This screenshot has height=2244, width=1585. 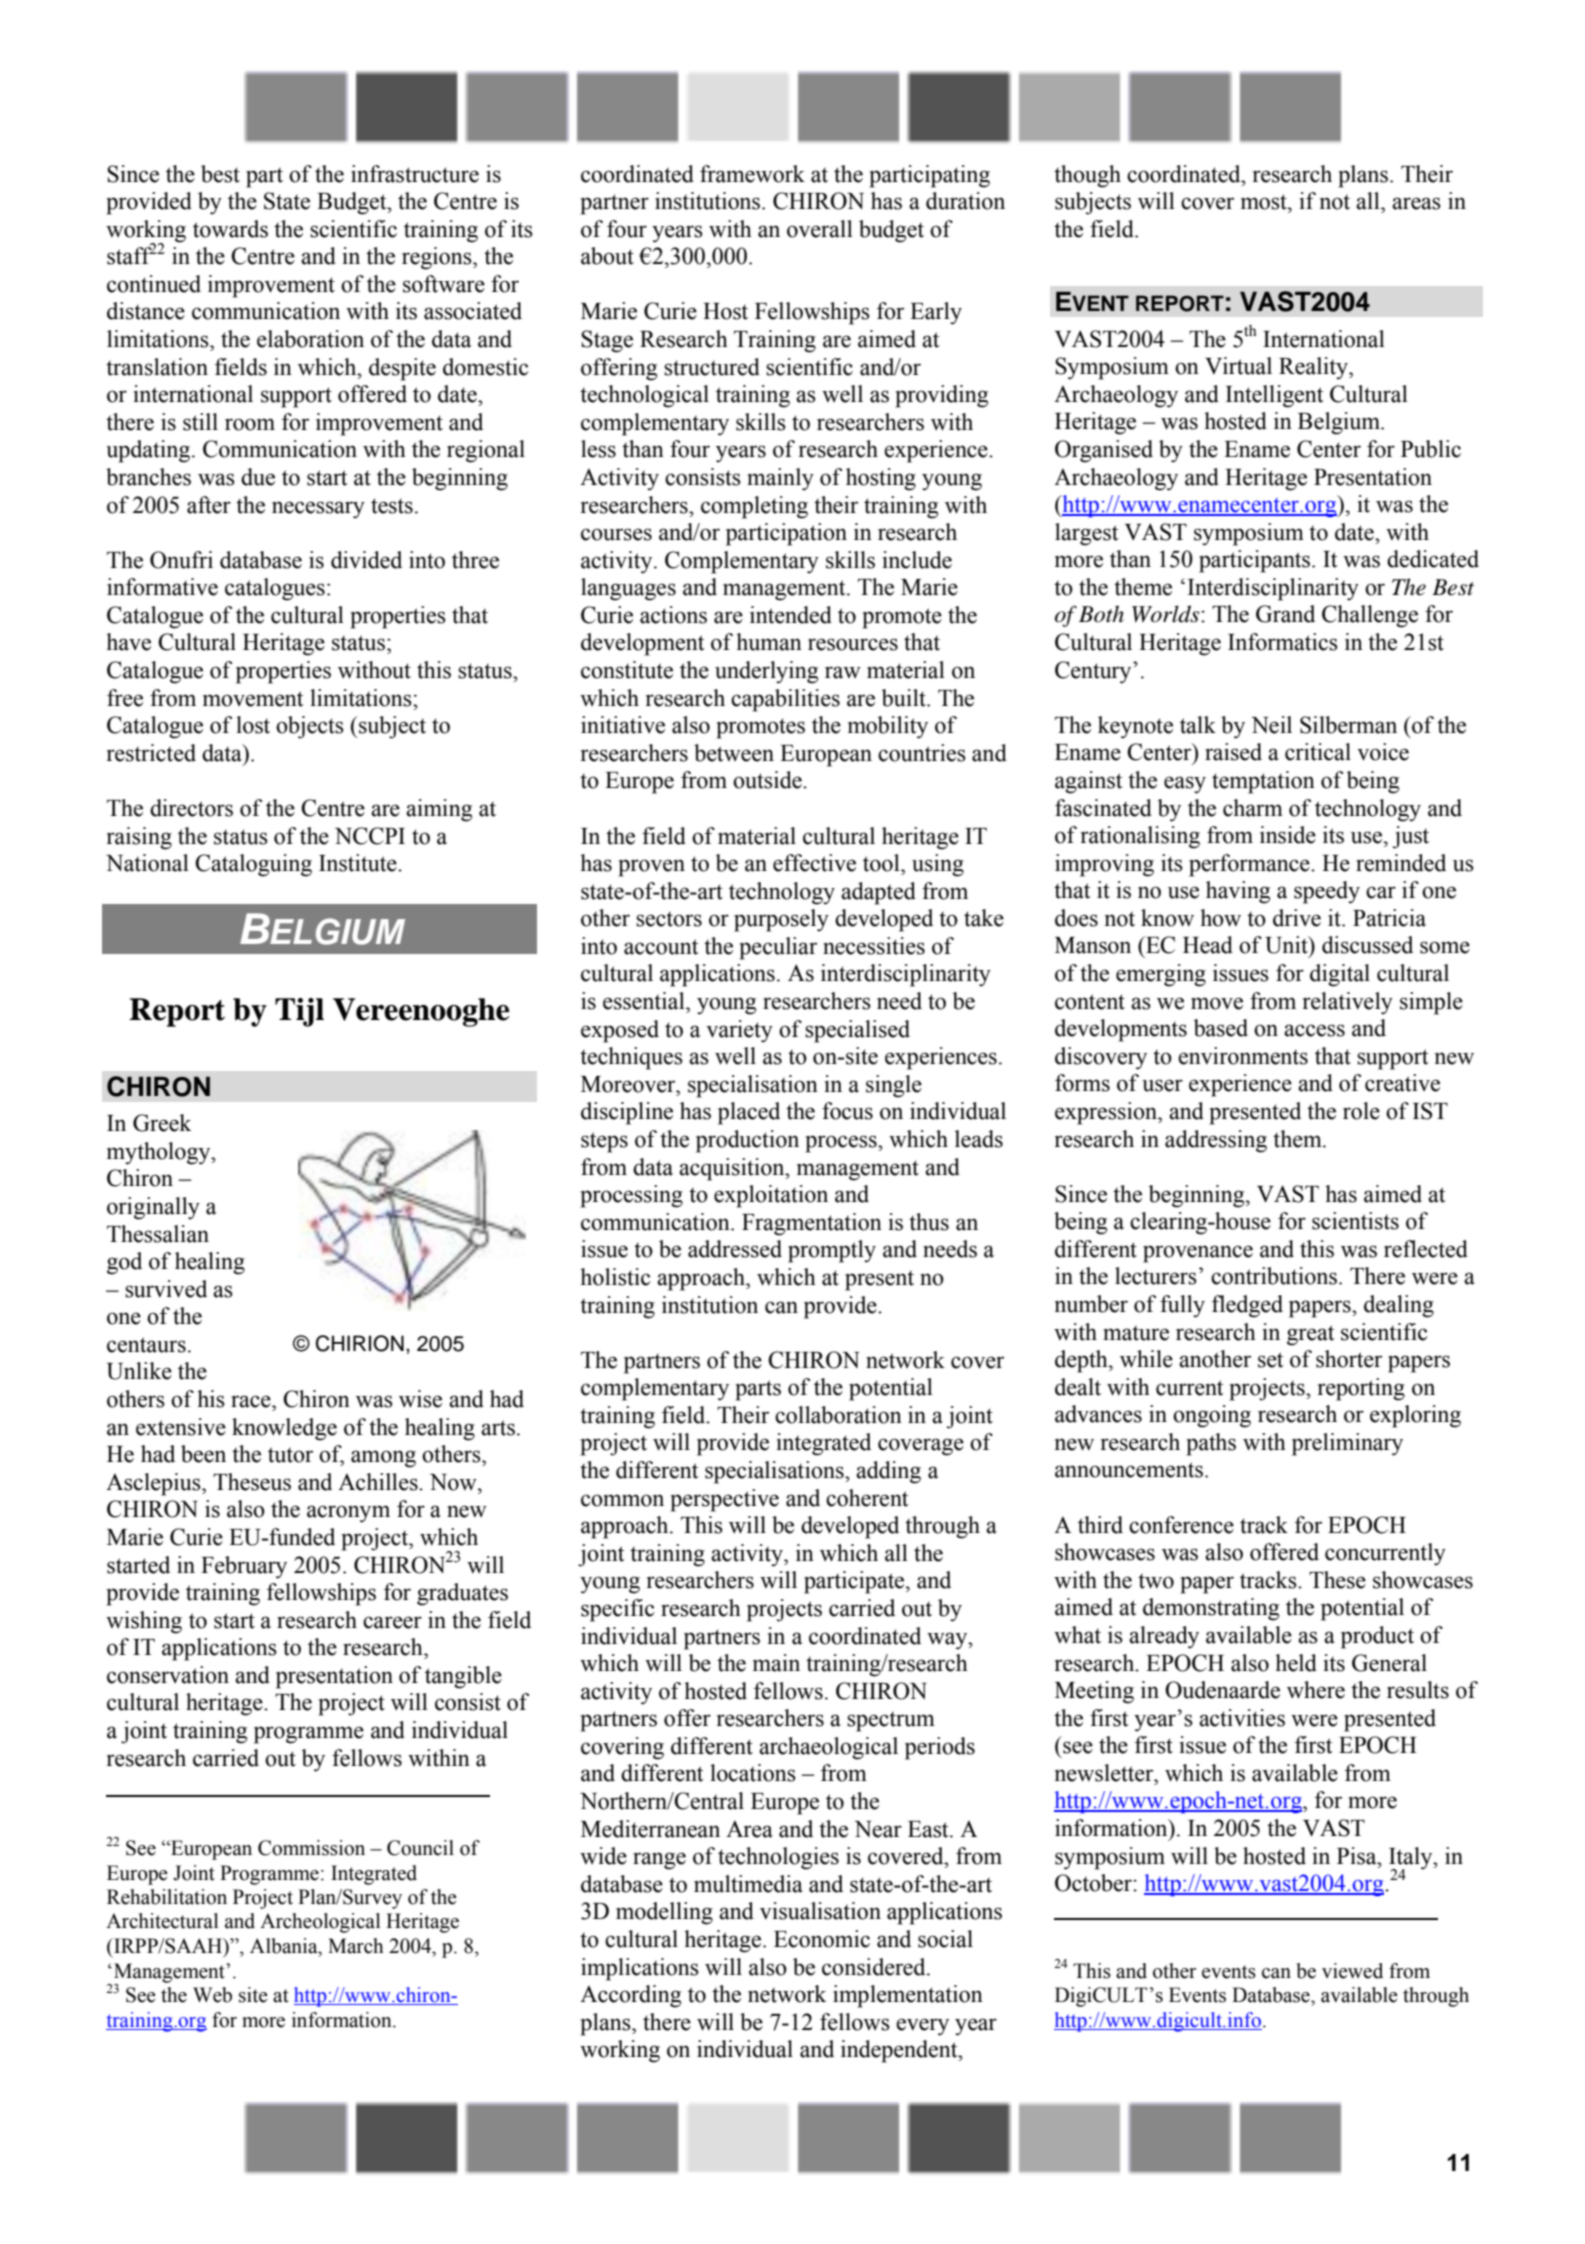 What do you see at coordinates (212, 1995) in the screenshot?
I see `Web` at bounding box center [212, 1995].
